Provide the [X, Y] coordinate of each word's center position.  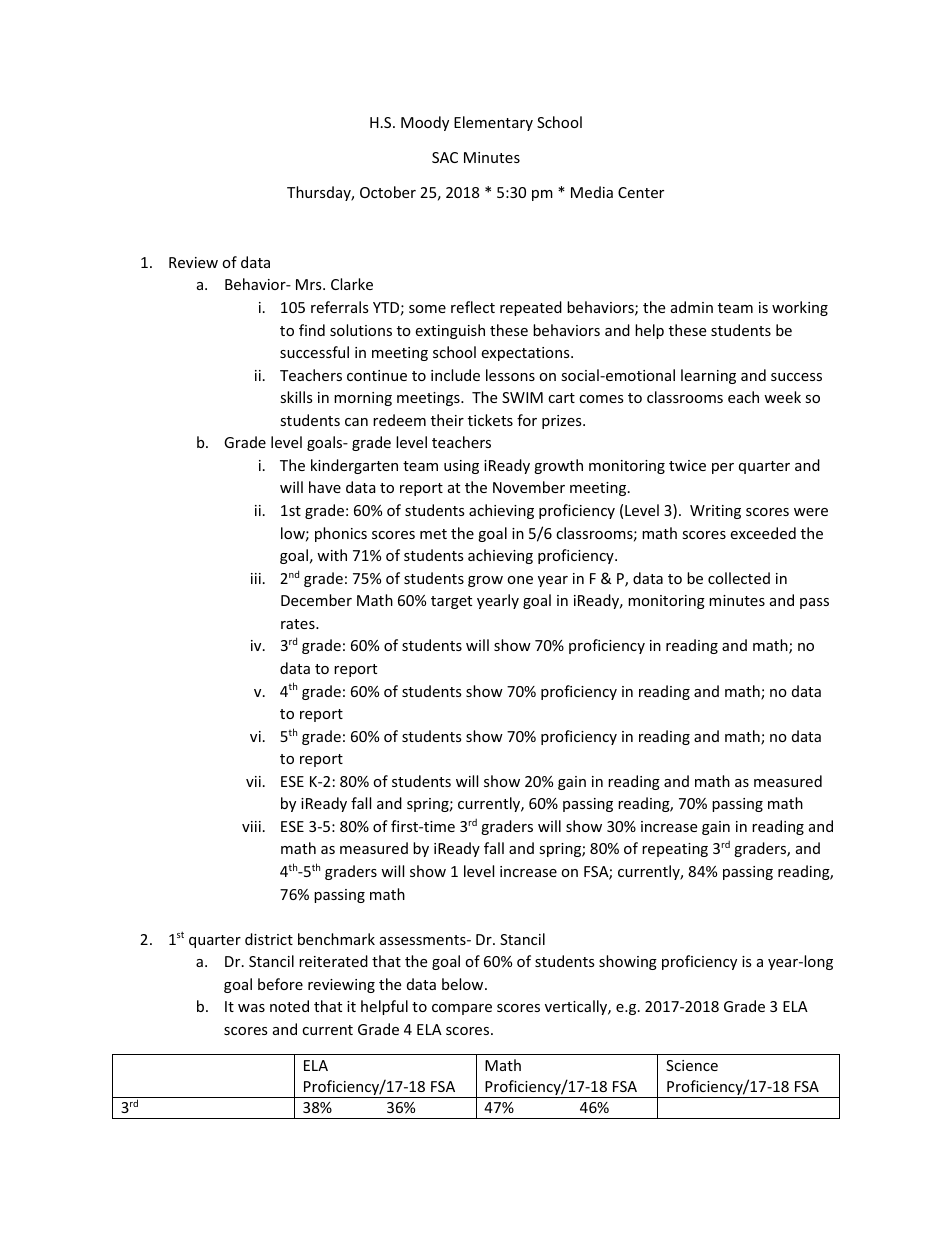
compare [462, 1009]
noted [289, 1006]
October [388, 192]
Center [641, 192]
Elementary [493, 123]
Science [692, 1065]
